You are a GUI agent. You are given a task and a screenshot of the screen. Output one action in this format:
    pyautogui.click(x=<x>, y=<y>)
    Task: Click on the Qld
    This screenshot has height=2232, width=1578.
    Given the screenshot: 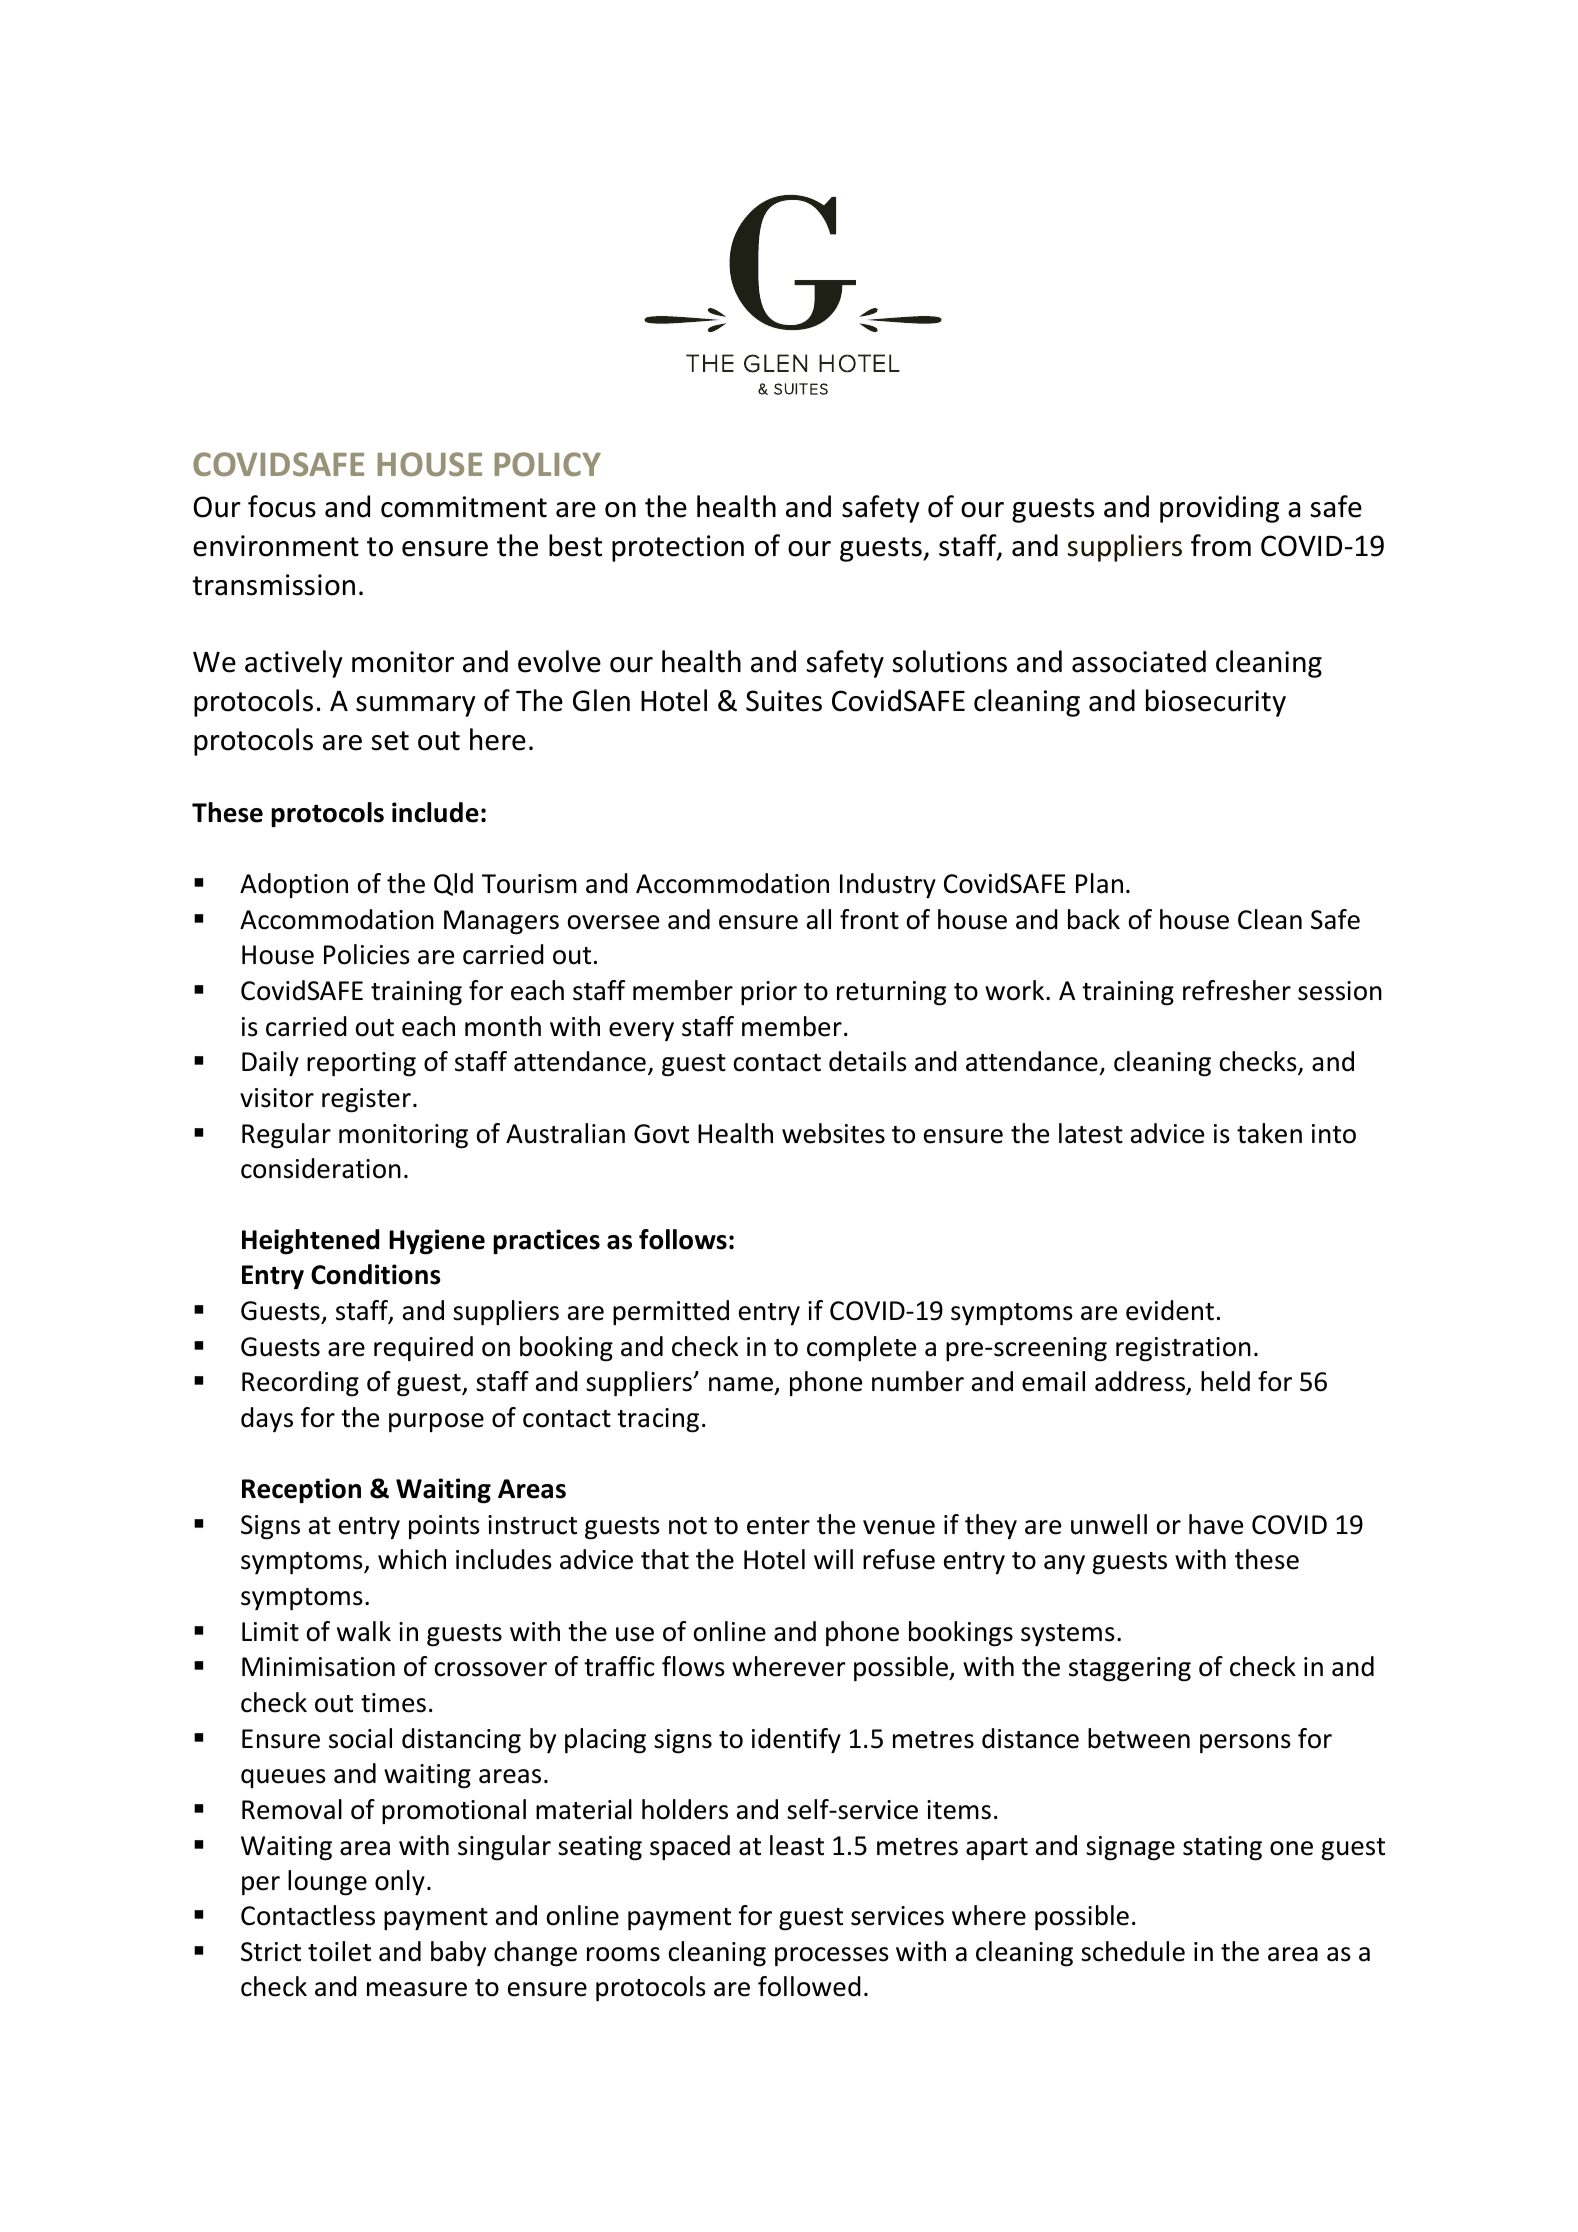 What is the action you would take?
    pyautogui.click(x=453, y=884)
